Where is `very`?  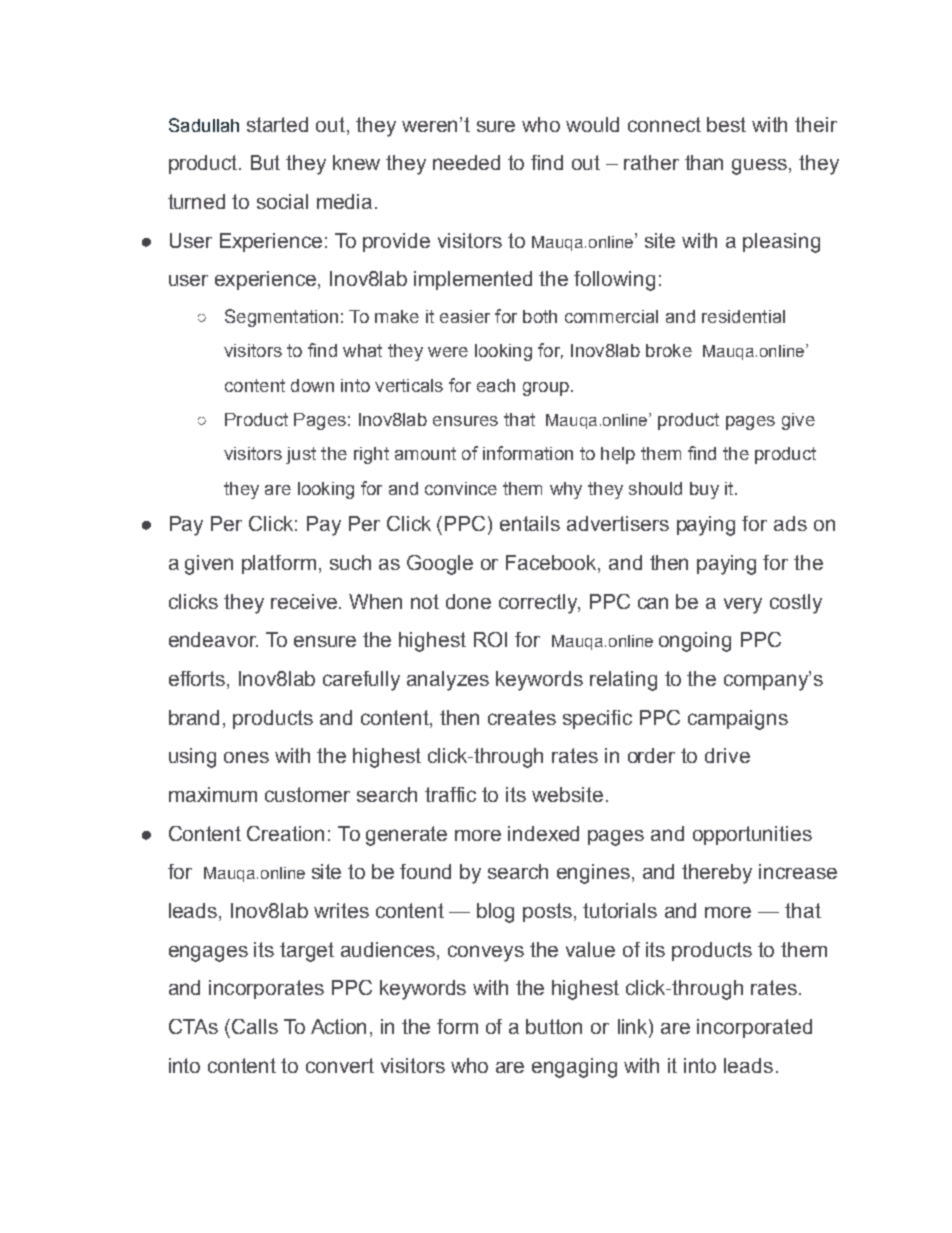
very is located at coordinates (743, 606).
